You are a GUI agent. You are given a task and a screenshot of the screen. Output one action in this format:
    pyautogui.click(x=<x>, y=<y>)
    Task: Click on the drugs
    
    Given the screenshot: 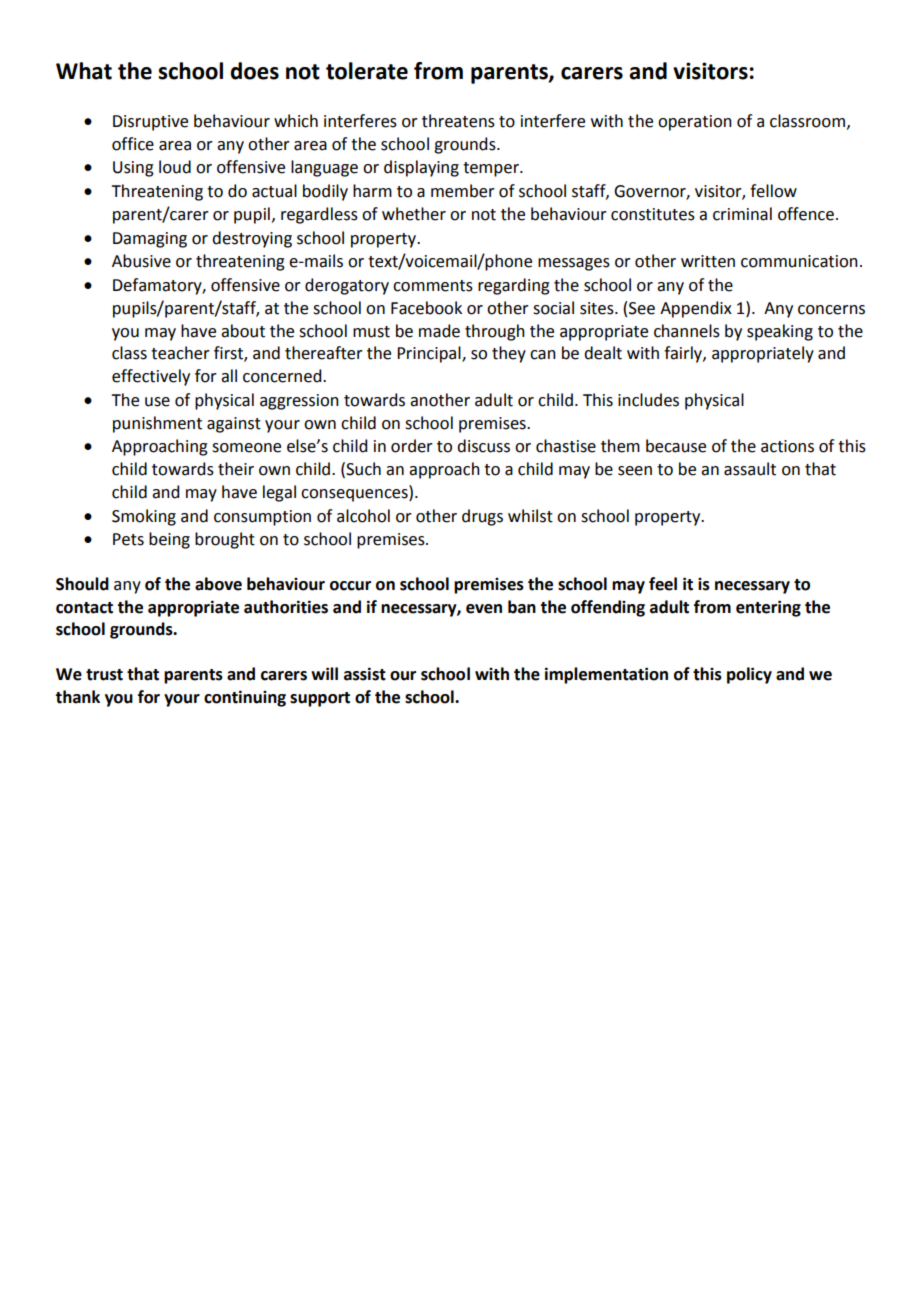 What is the action you would take?
    pyautogui.click(x=482, y=517)
